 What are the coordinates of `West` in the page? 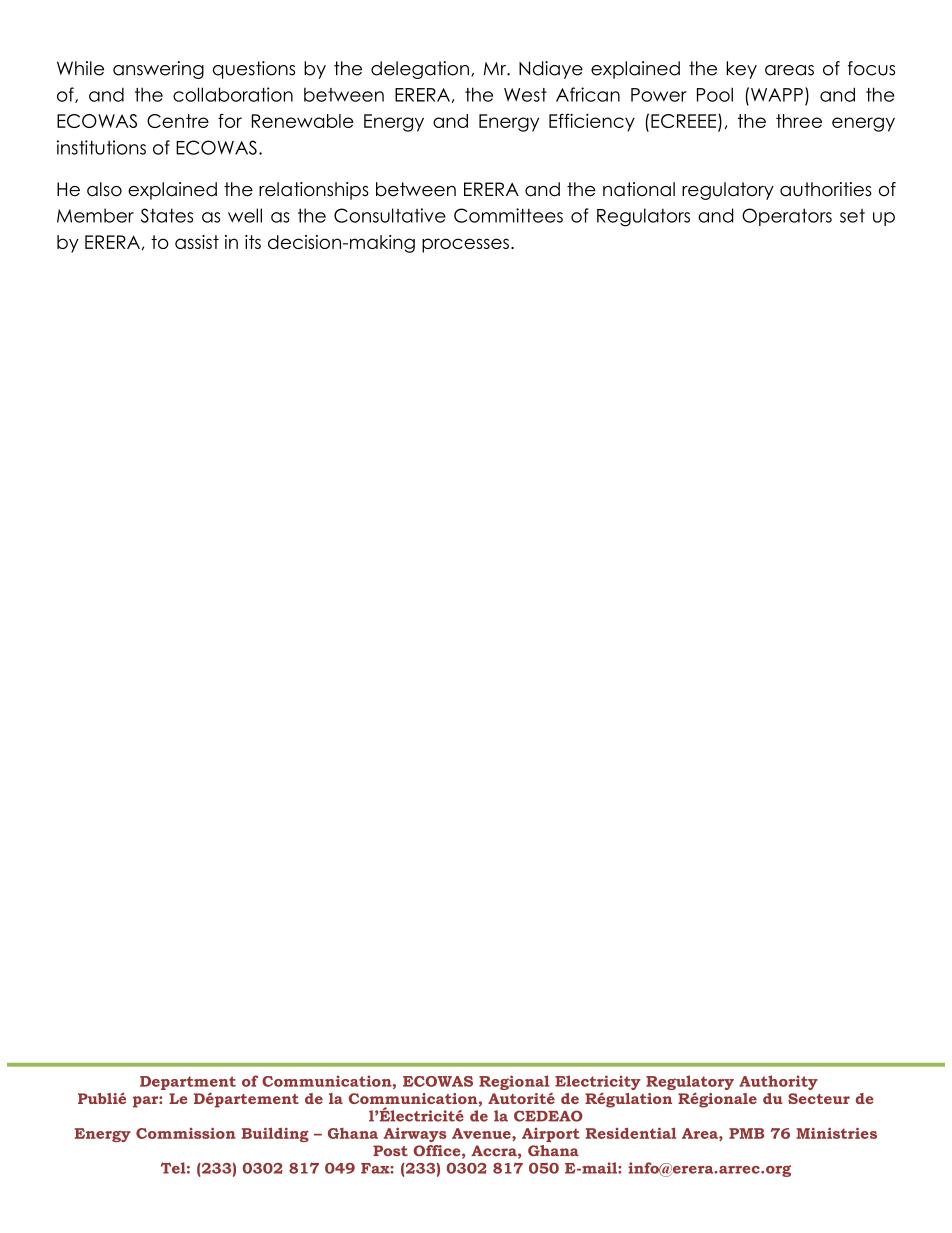 It's located at (525, 95).
